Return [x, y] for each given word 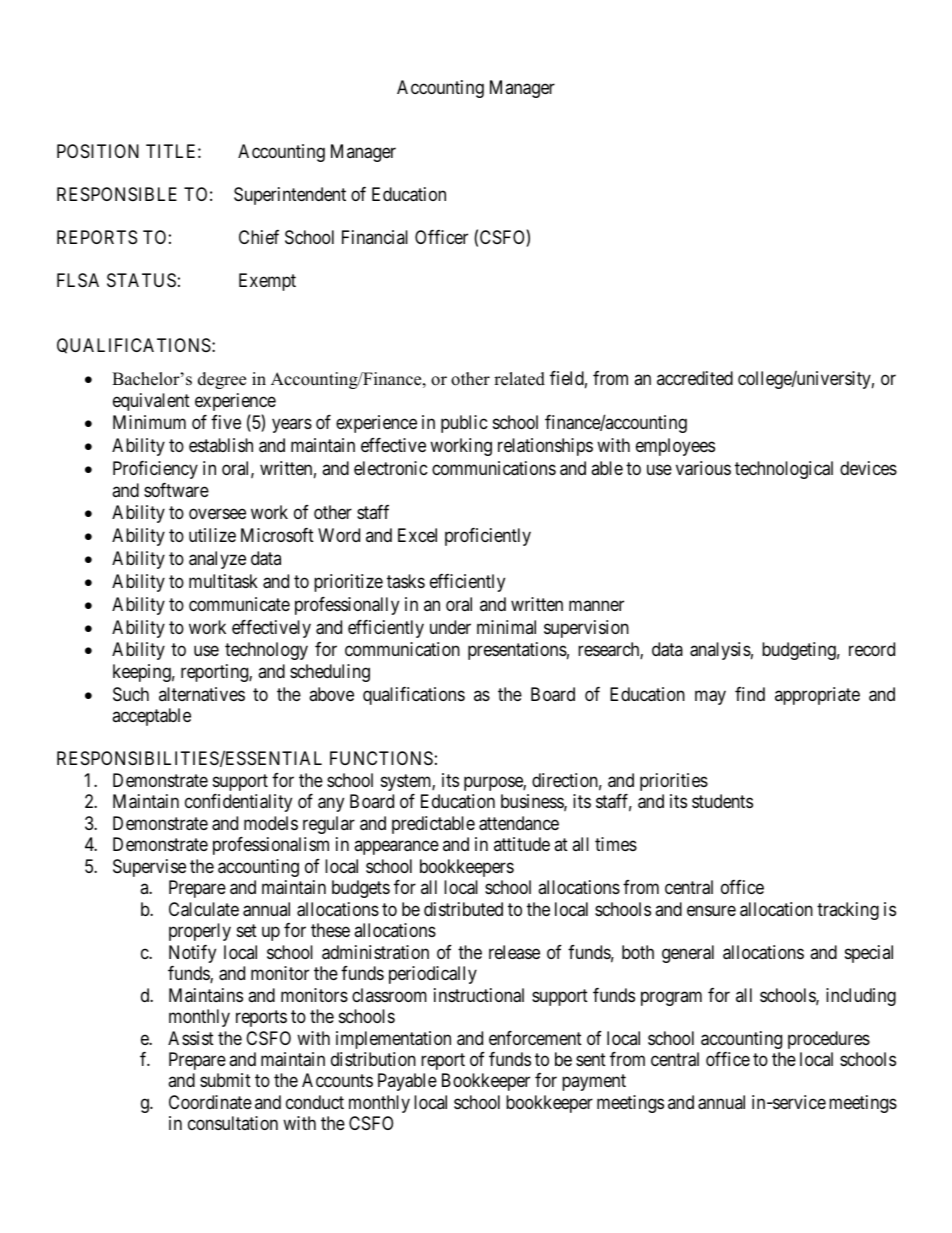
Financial [375, 237]
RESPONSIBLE [117, 194]
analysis [720, 651]
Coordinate [210, 1102]
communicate [239, 604]
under [450, 627]
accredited [695, 378]
